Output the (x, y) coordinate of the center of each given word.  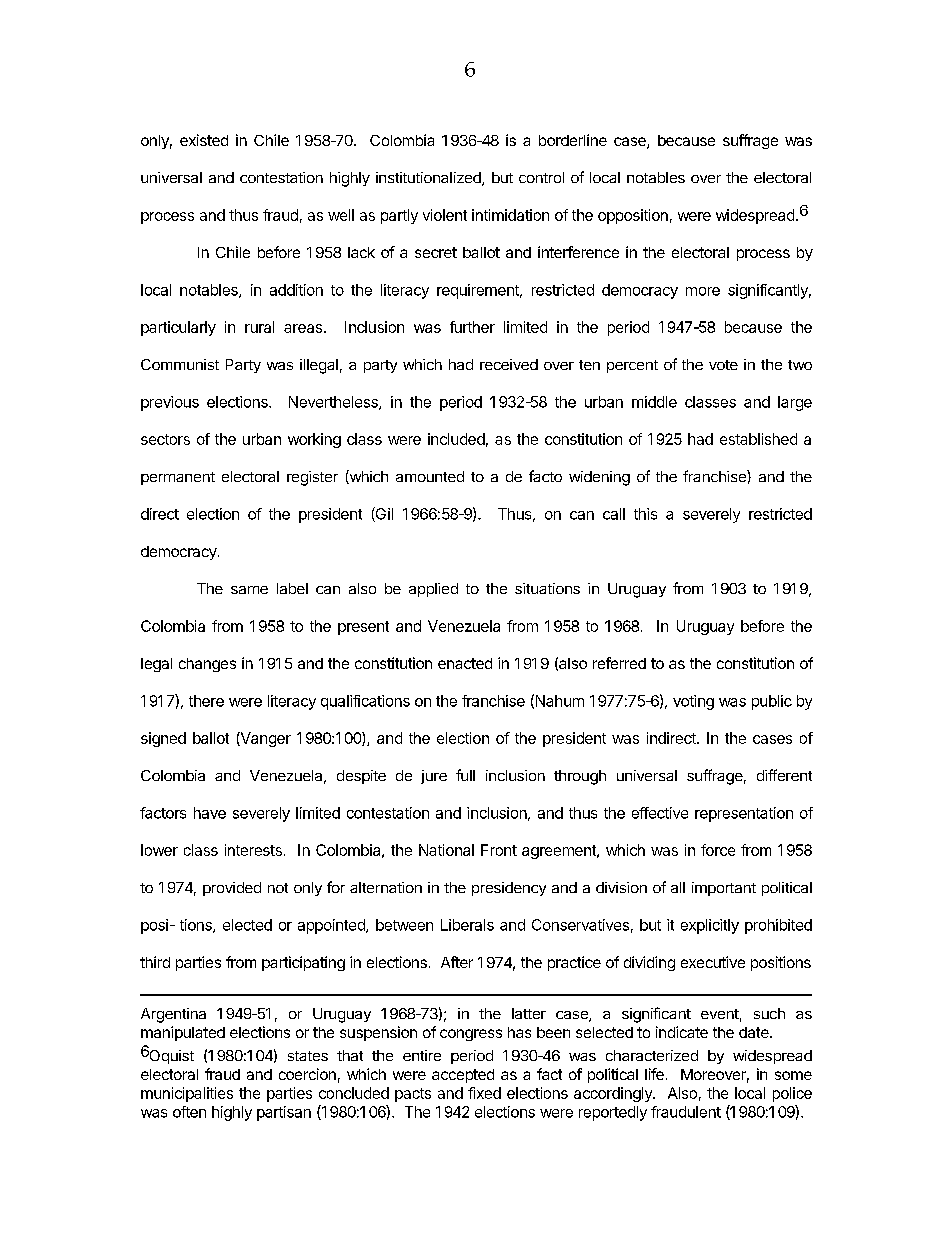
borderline (573, 140)
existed (204, 140)
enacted (465, 663)
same (249, 590)
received (509, 364)
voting (693, 702)
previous (170, 403)
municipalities (187, 1094)
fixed (484, 1093)
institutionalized (429, 179)
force (718, 850)
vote (723, 365)
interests (253, 850)
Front (499, 850)
